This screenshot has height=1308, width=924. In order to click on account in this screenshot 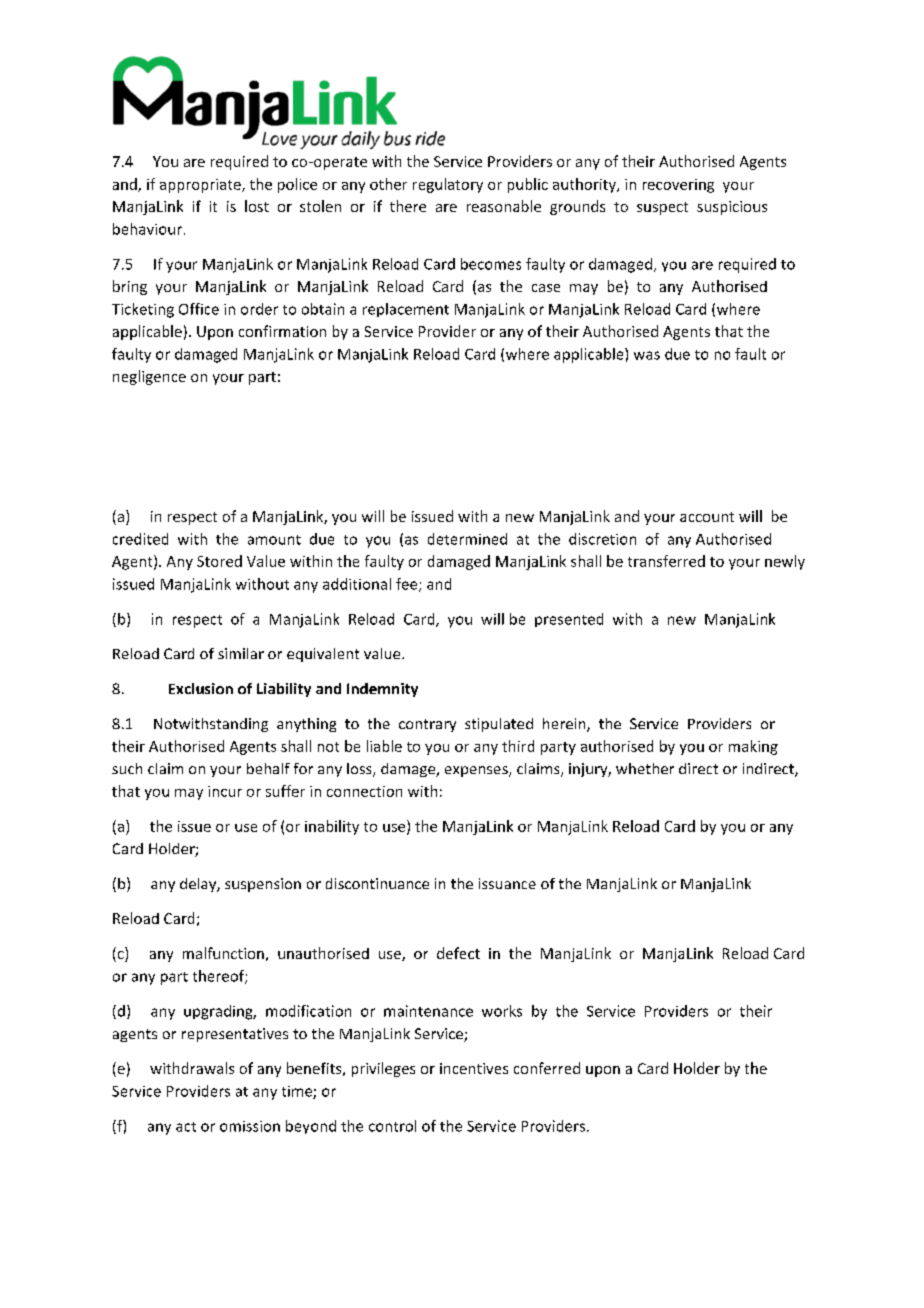, I will do `click(707, 517)`.
